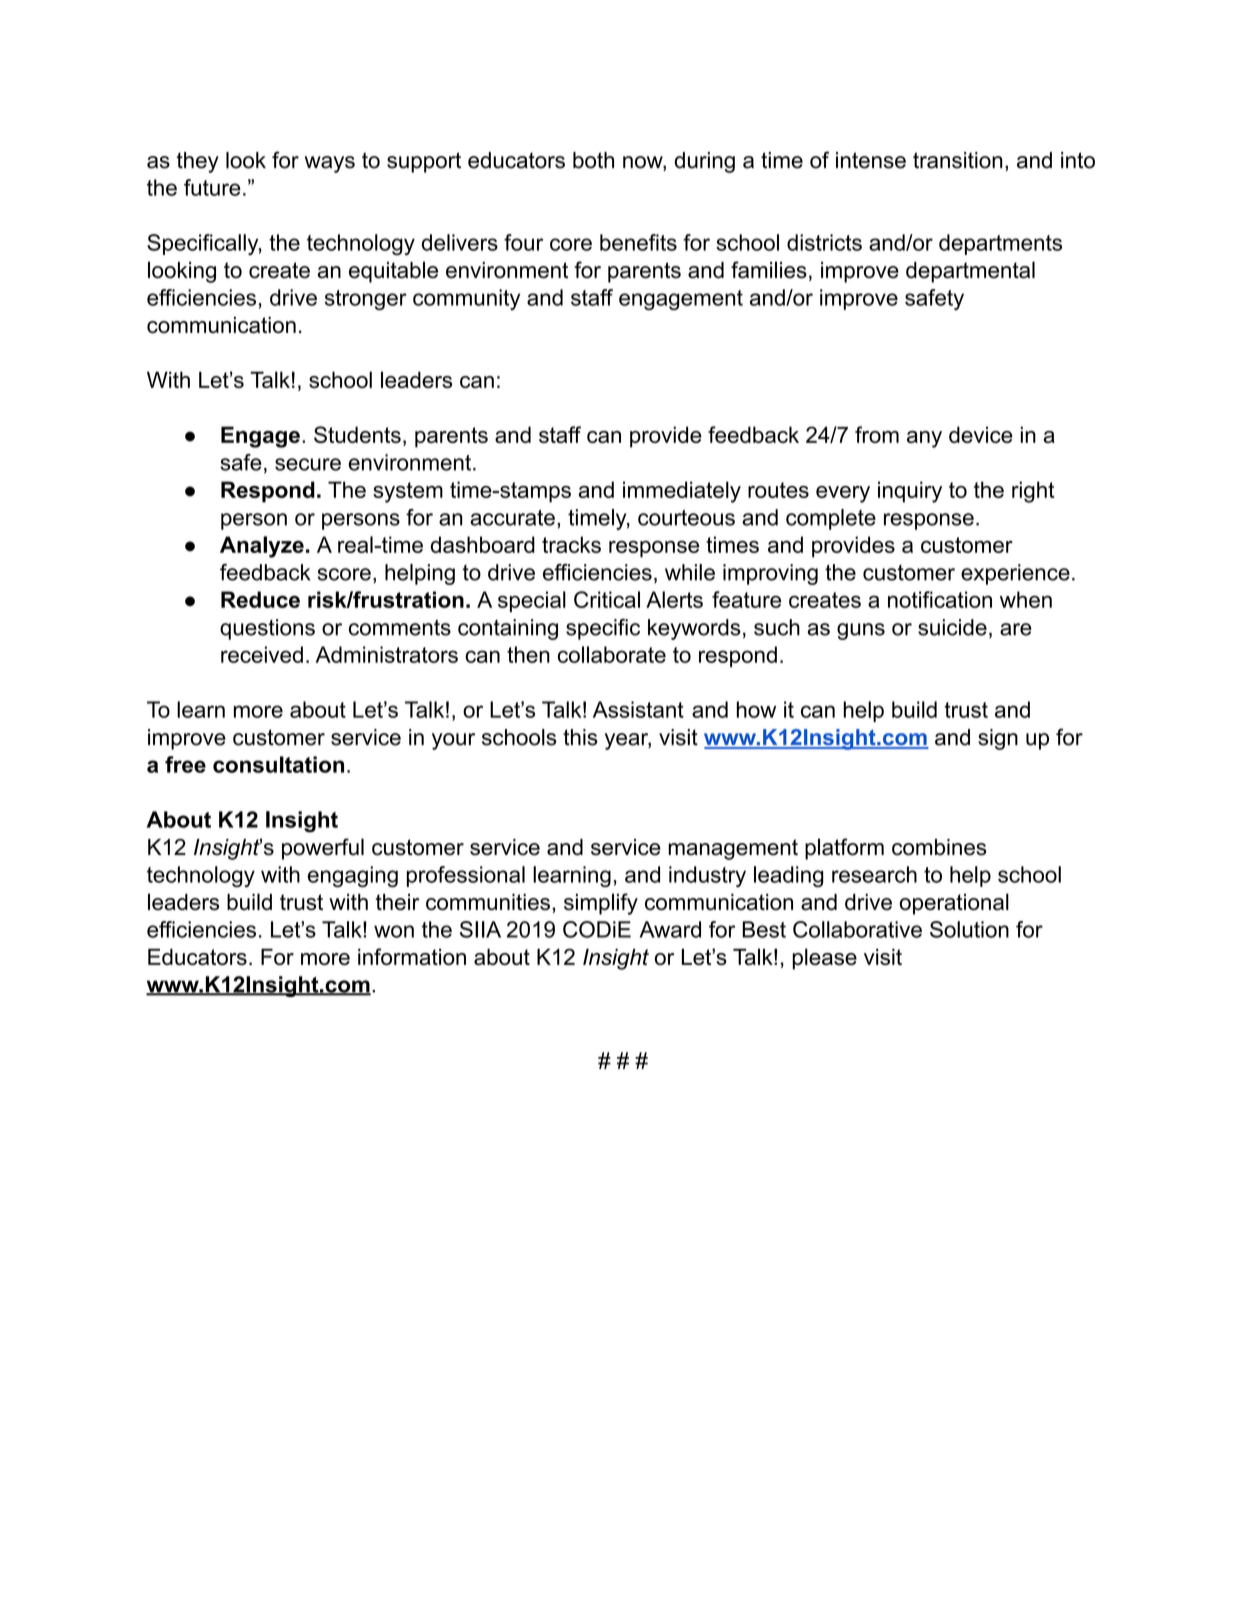  What do you see at coordinates (394, 931) in the image?
I see `won` at bounding box center [394, 931].
